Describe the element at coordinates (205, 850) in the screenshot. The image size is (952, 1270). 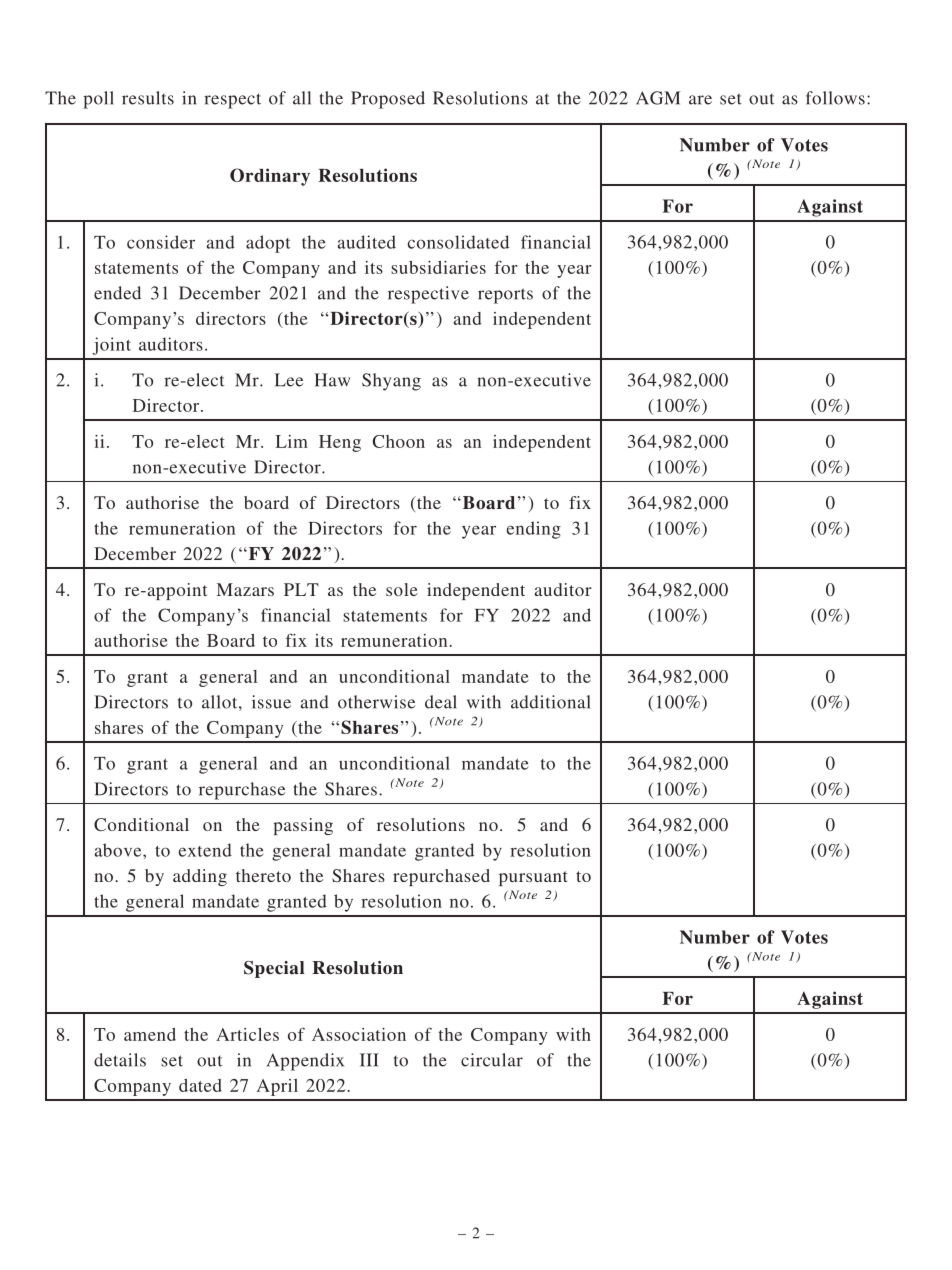
I see `extend` at that location.
